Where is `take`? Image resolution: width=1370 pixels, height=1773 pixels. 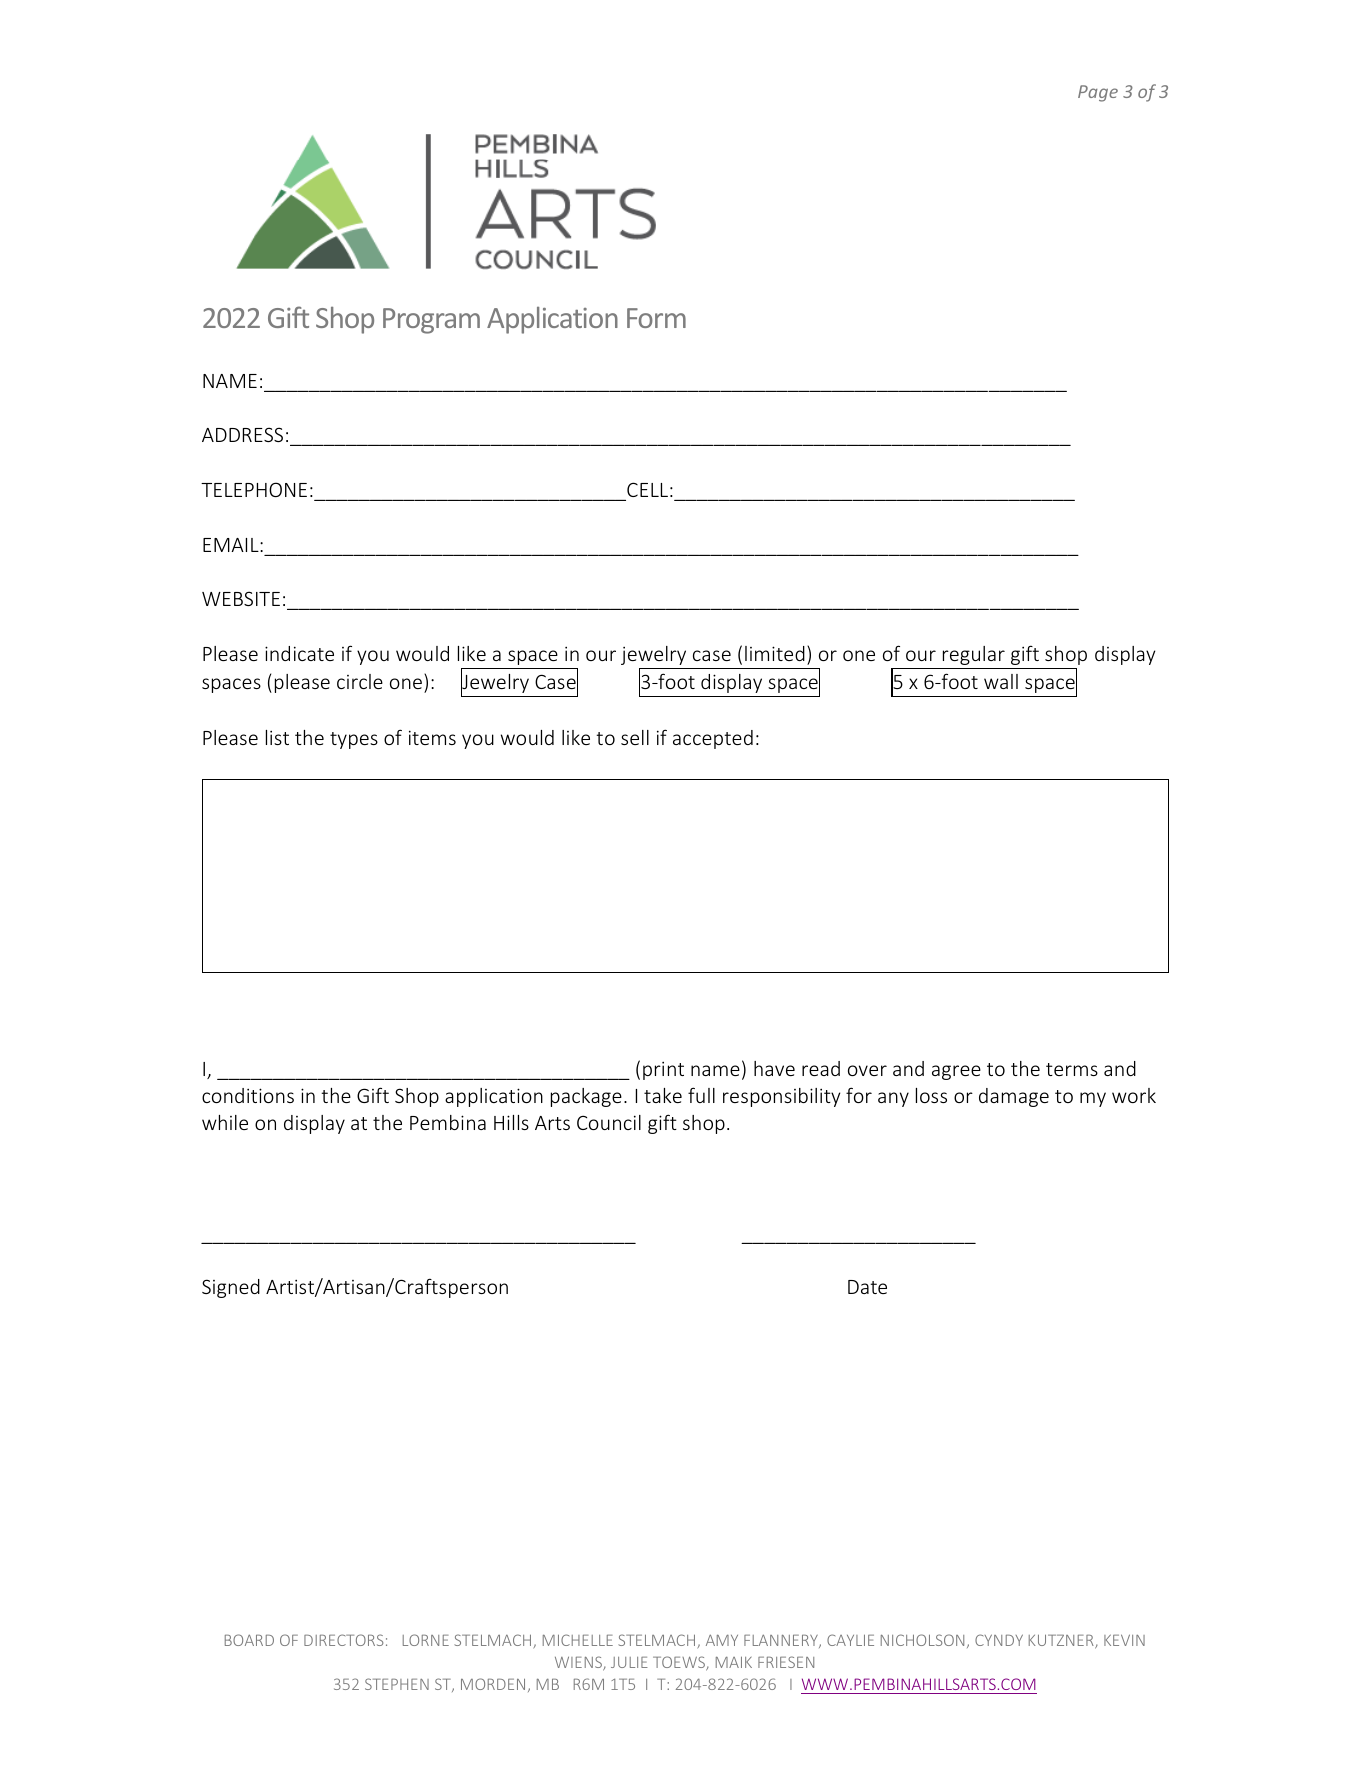 take is located at coordinates (663, 1095).
